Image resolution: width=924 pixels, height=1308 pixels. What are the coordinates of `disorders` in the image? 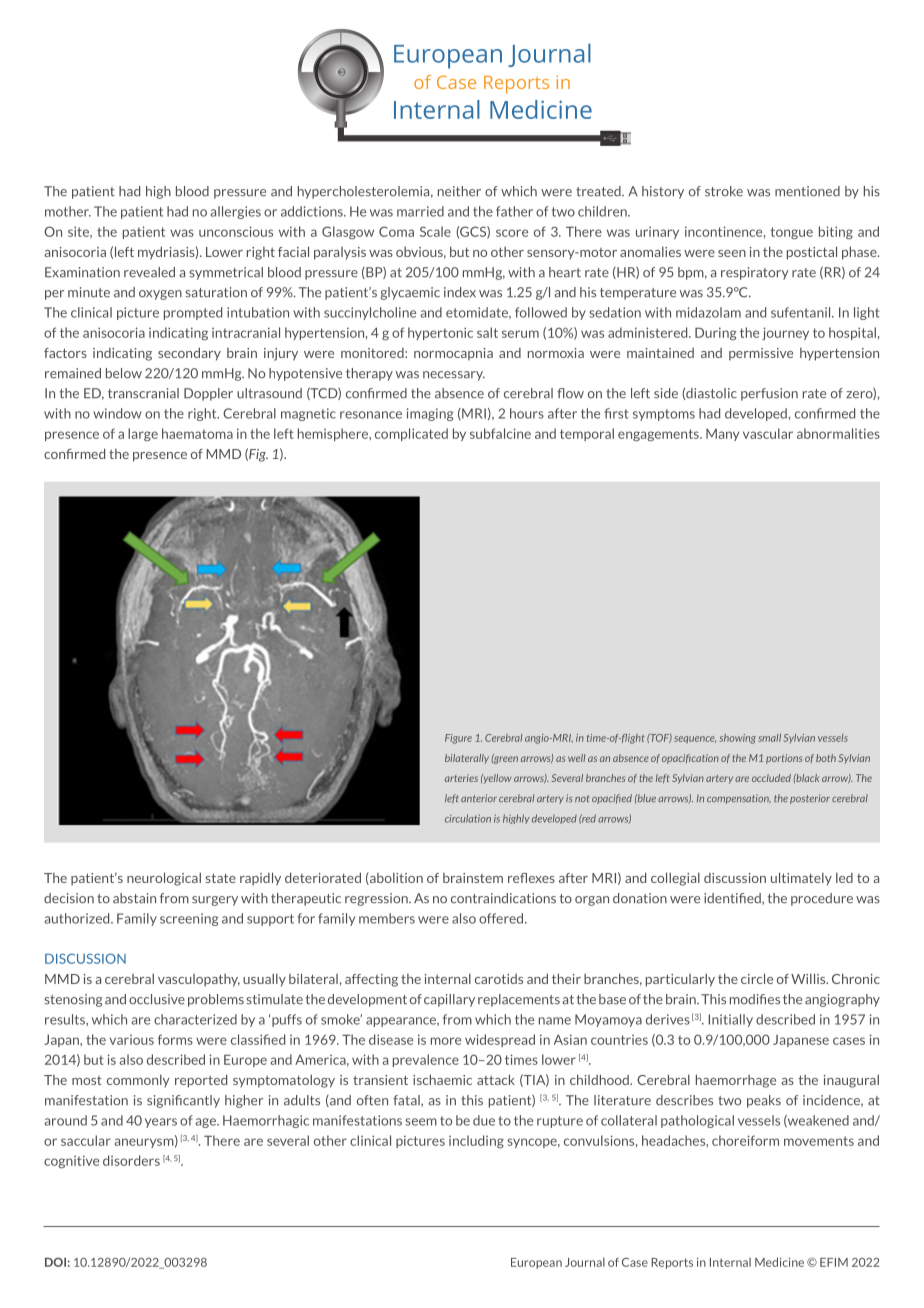 It's located at (131, 1160).
